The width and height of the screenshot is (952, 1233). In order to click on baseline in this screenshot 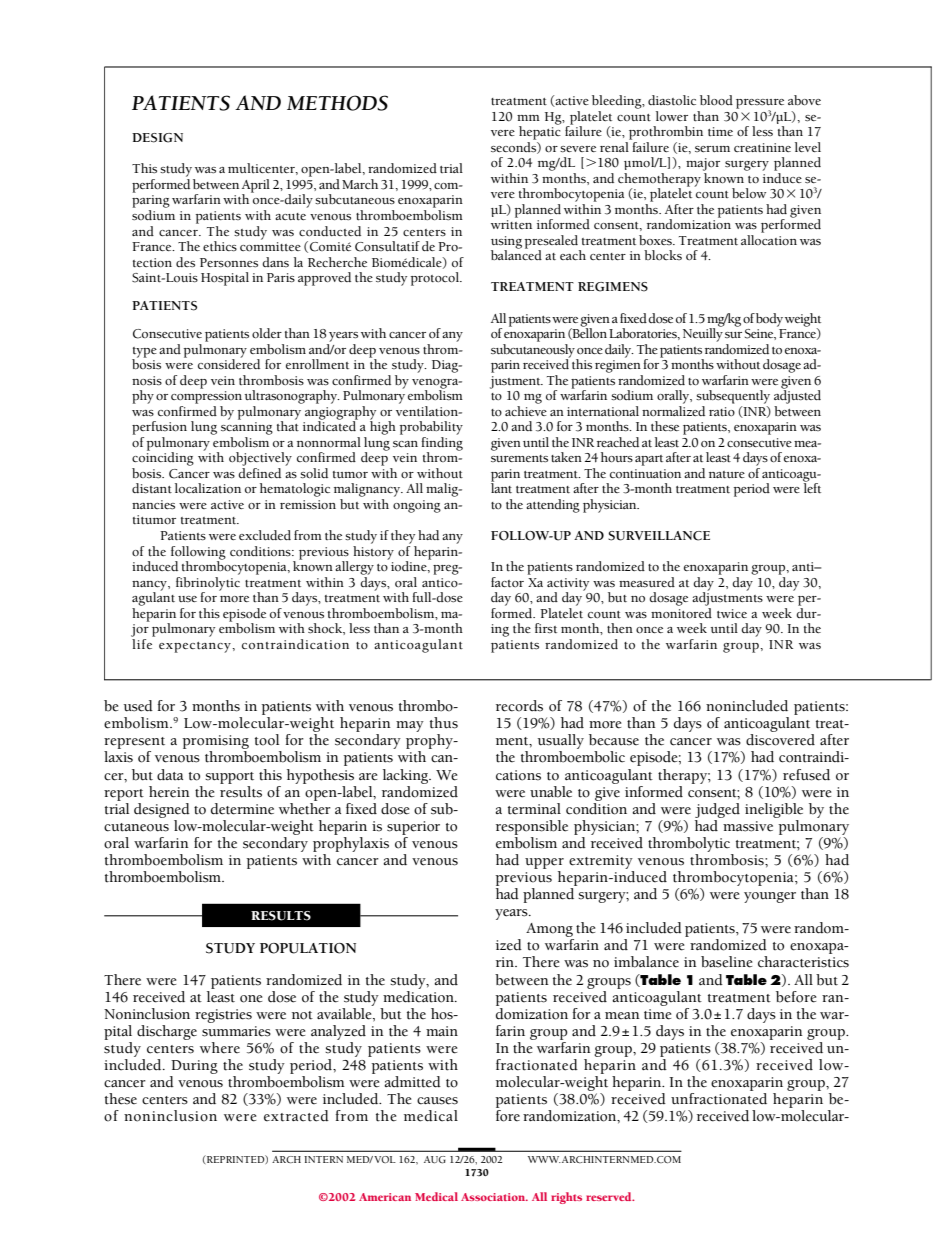, I will do `click(727, 962)`.
